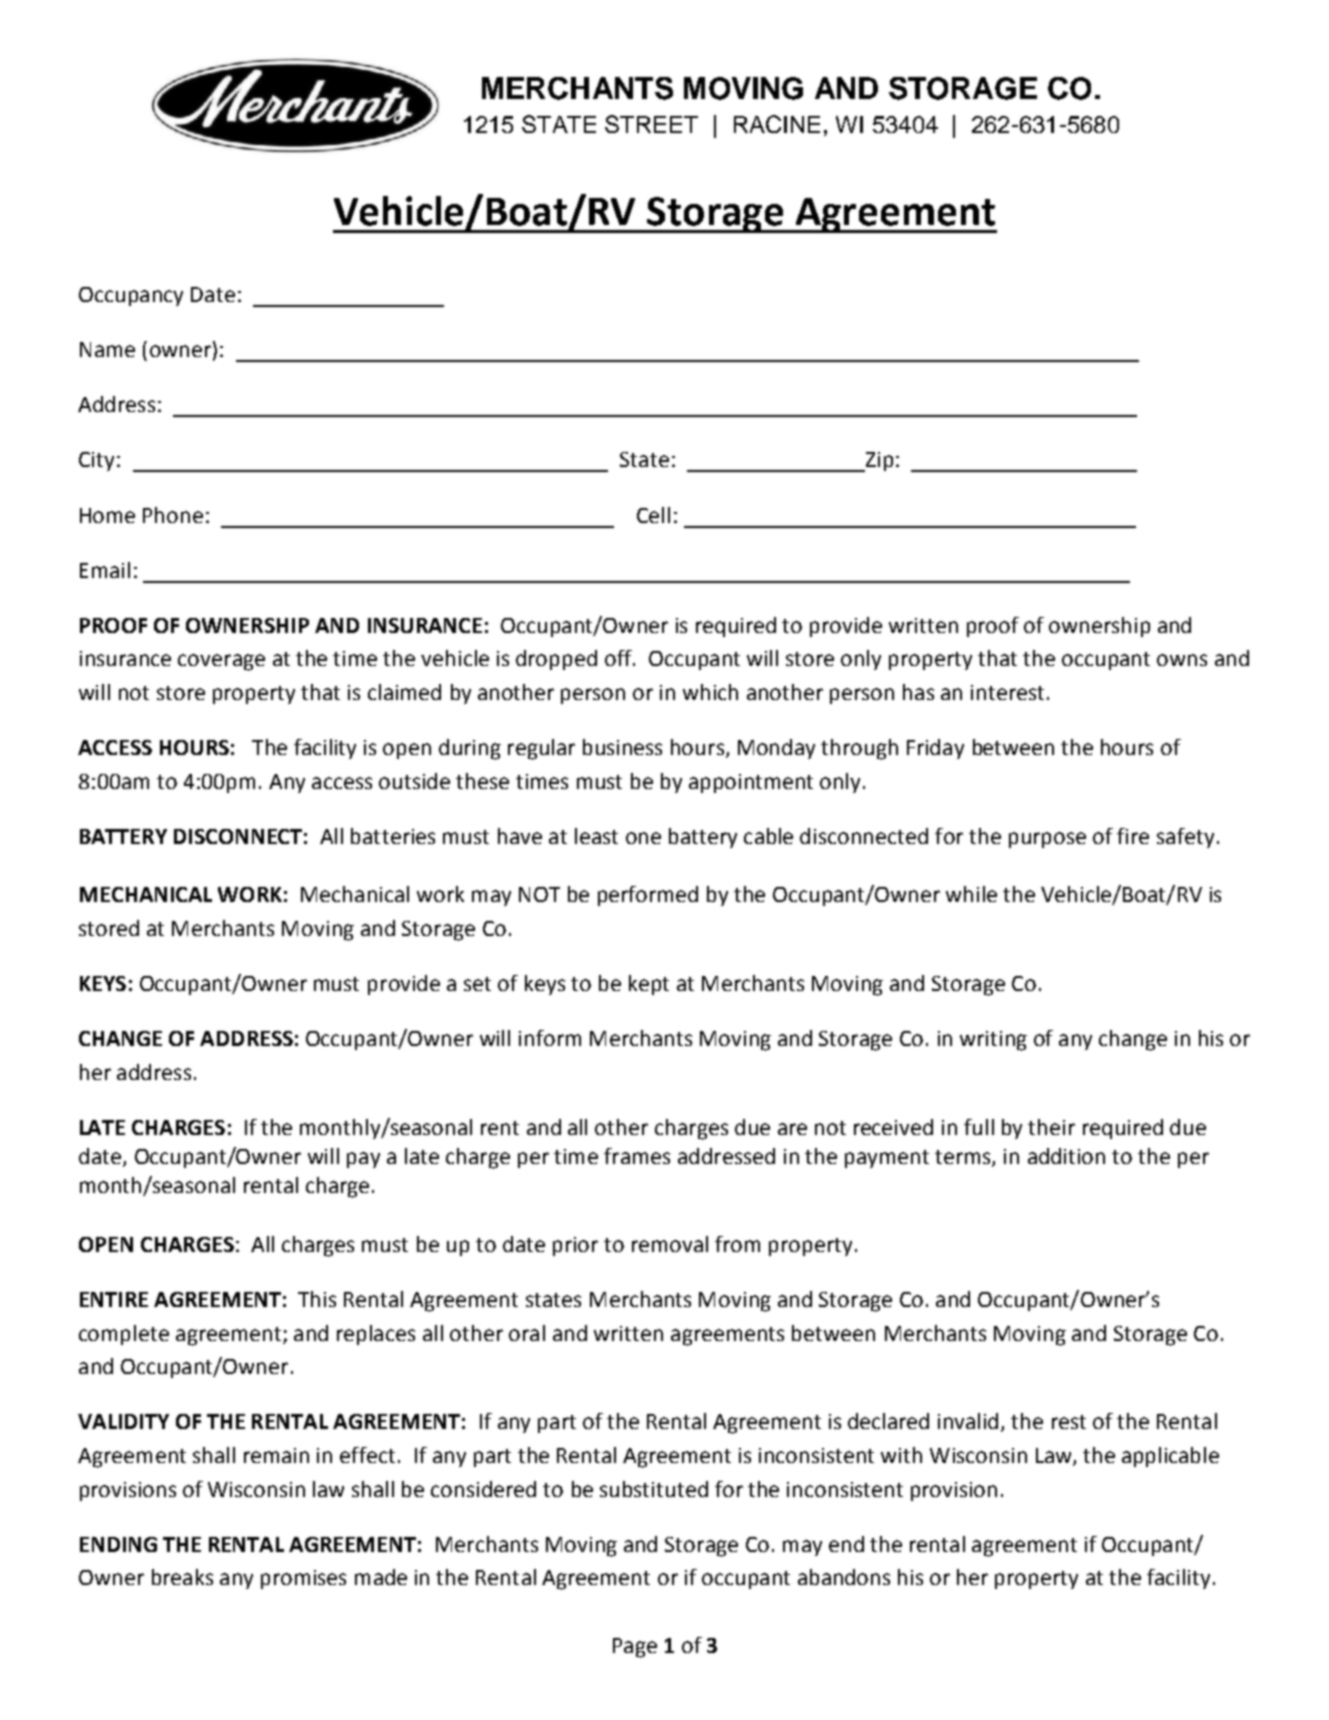 The width and height of the document is (1329, 1720). What do you see at coordinates (1182, 660) in the document?
I see `owns` at bounding box center [1182, 660].
